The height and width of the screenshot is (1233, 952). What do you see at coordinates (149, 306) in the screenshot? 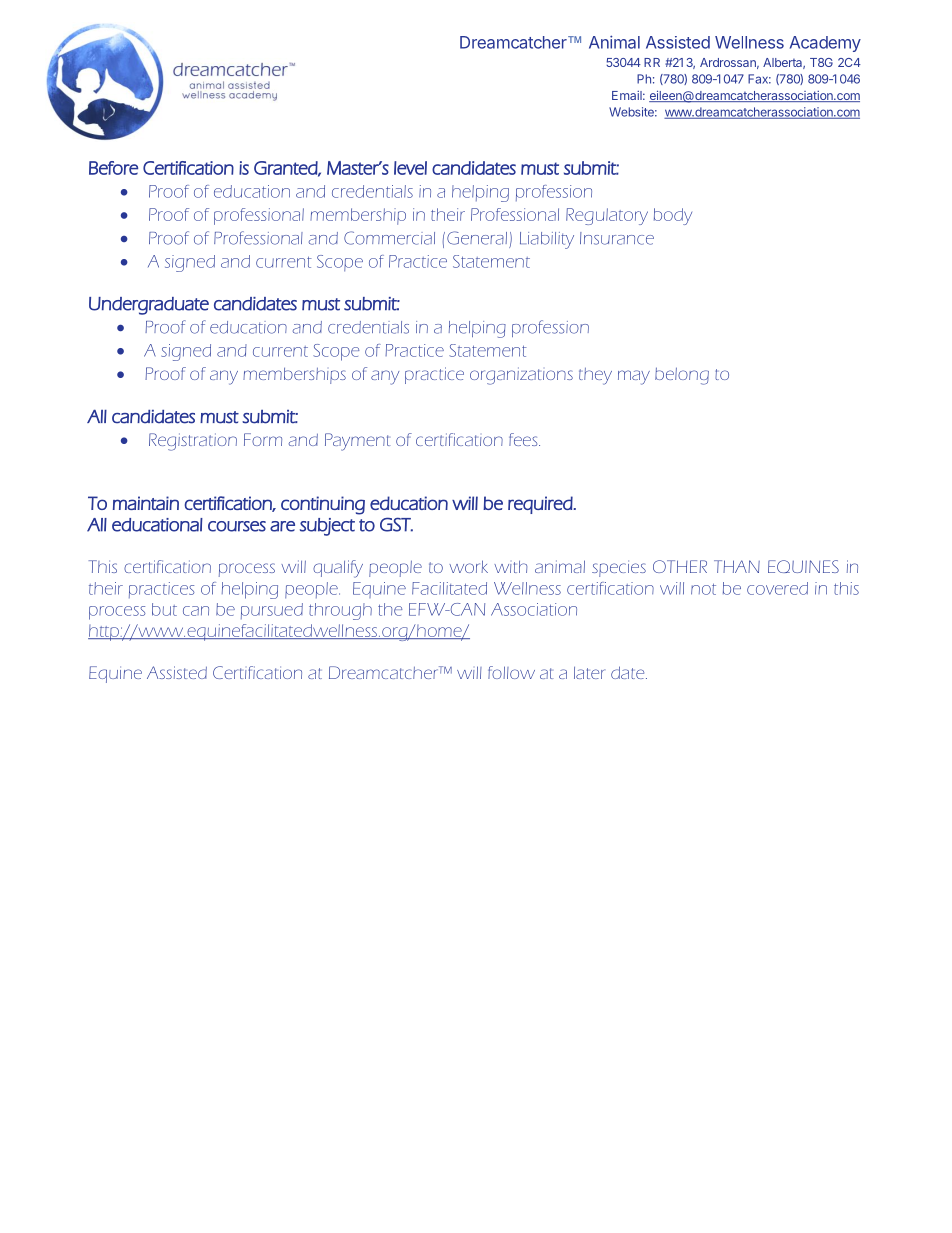
I see `Undergraduate` at bounding box center [149, 306].
